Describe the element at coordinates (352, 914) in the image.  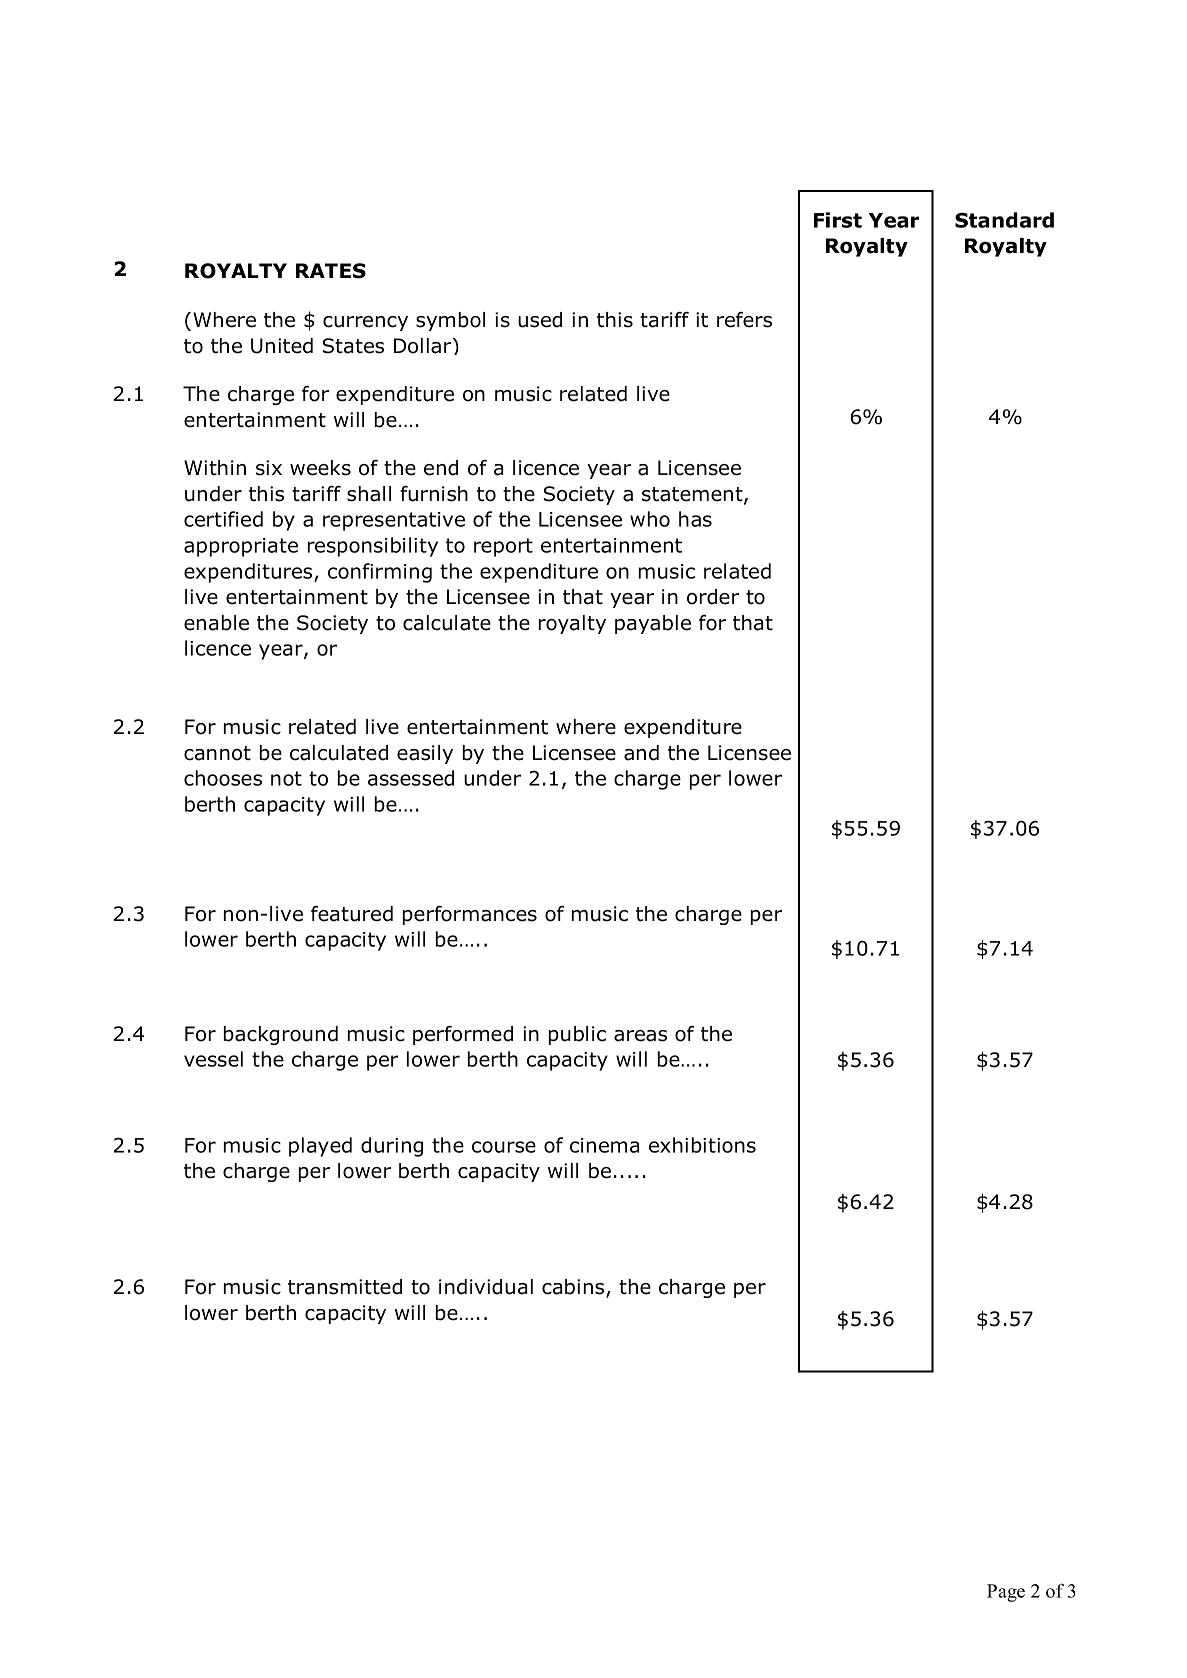
I see `featured` at that location.
